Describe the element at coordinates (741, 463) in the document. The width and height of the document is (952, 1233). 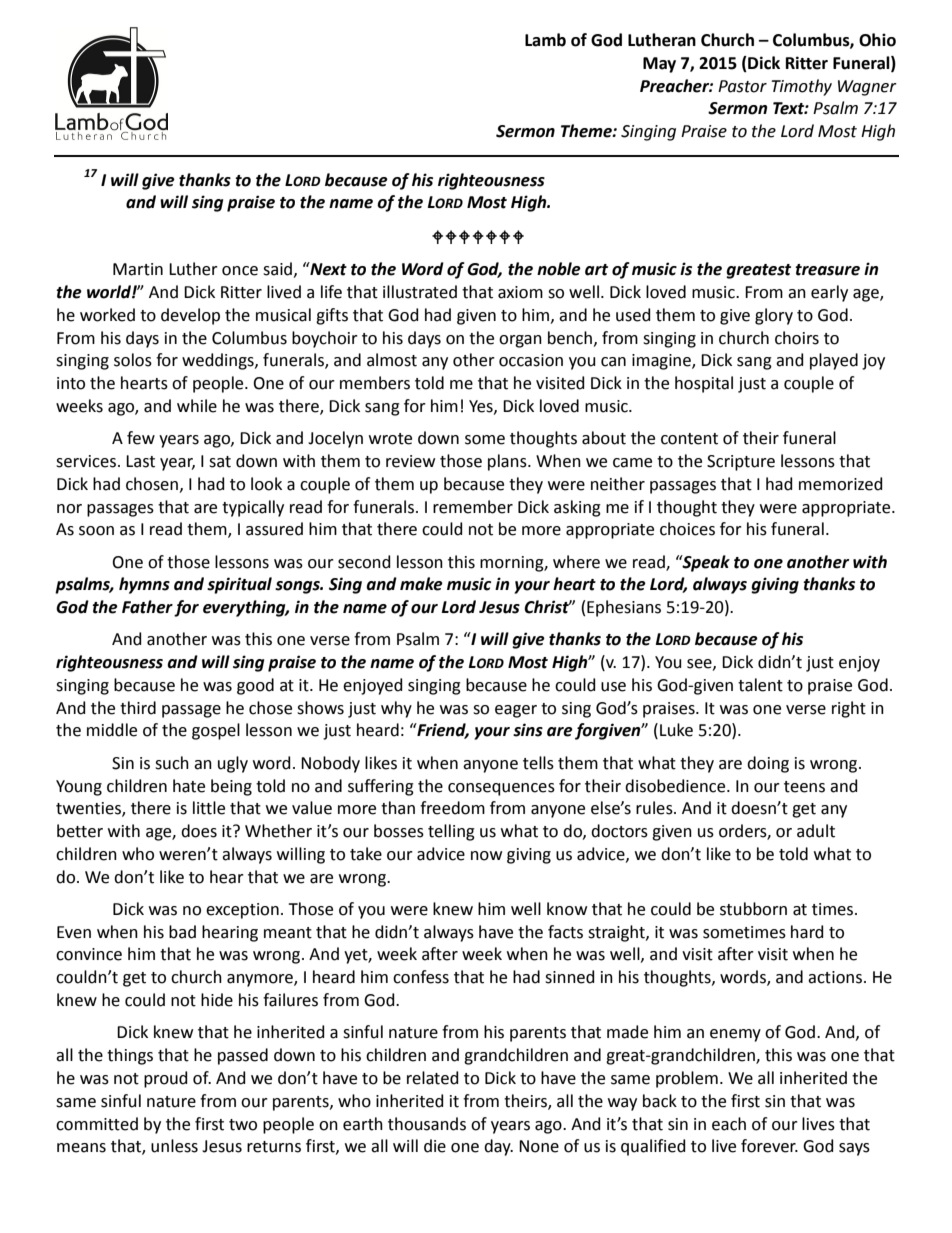
I see `Scripture` at that location.
